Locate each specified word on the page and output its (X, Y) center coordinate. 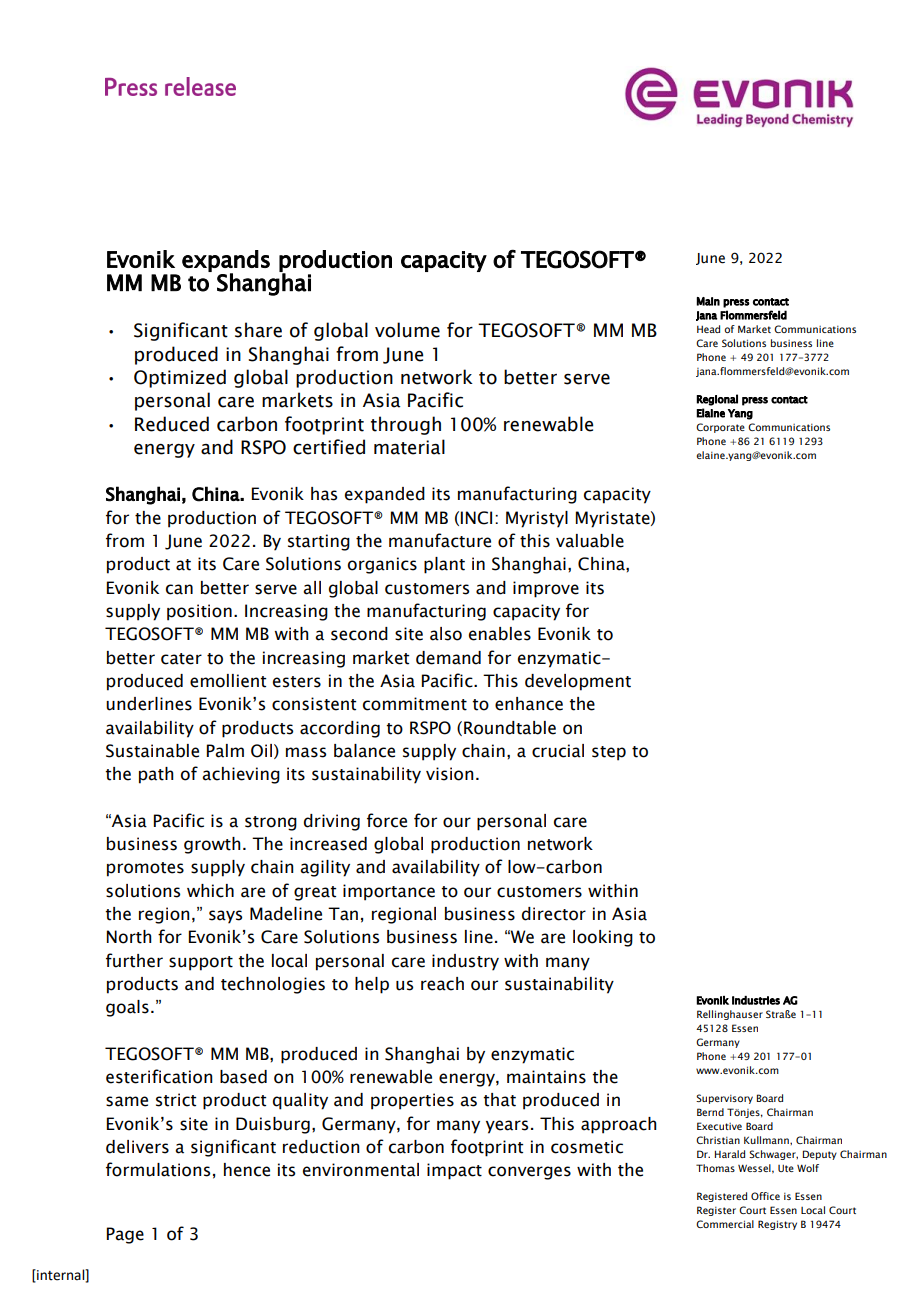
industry (465, 962)
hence (247, 1170)
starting (319, 542)
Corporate (720, 428)
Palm (225, 751)
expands (226, 262)
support (201, 963)
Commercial (725, 1224)
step (609, 753)
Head (708, 329)
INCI (476, 518)
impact (454, 1171)
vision (450, 774)
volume (407, 330)
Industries (756, 1000)
